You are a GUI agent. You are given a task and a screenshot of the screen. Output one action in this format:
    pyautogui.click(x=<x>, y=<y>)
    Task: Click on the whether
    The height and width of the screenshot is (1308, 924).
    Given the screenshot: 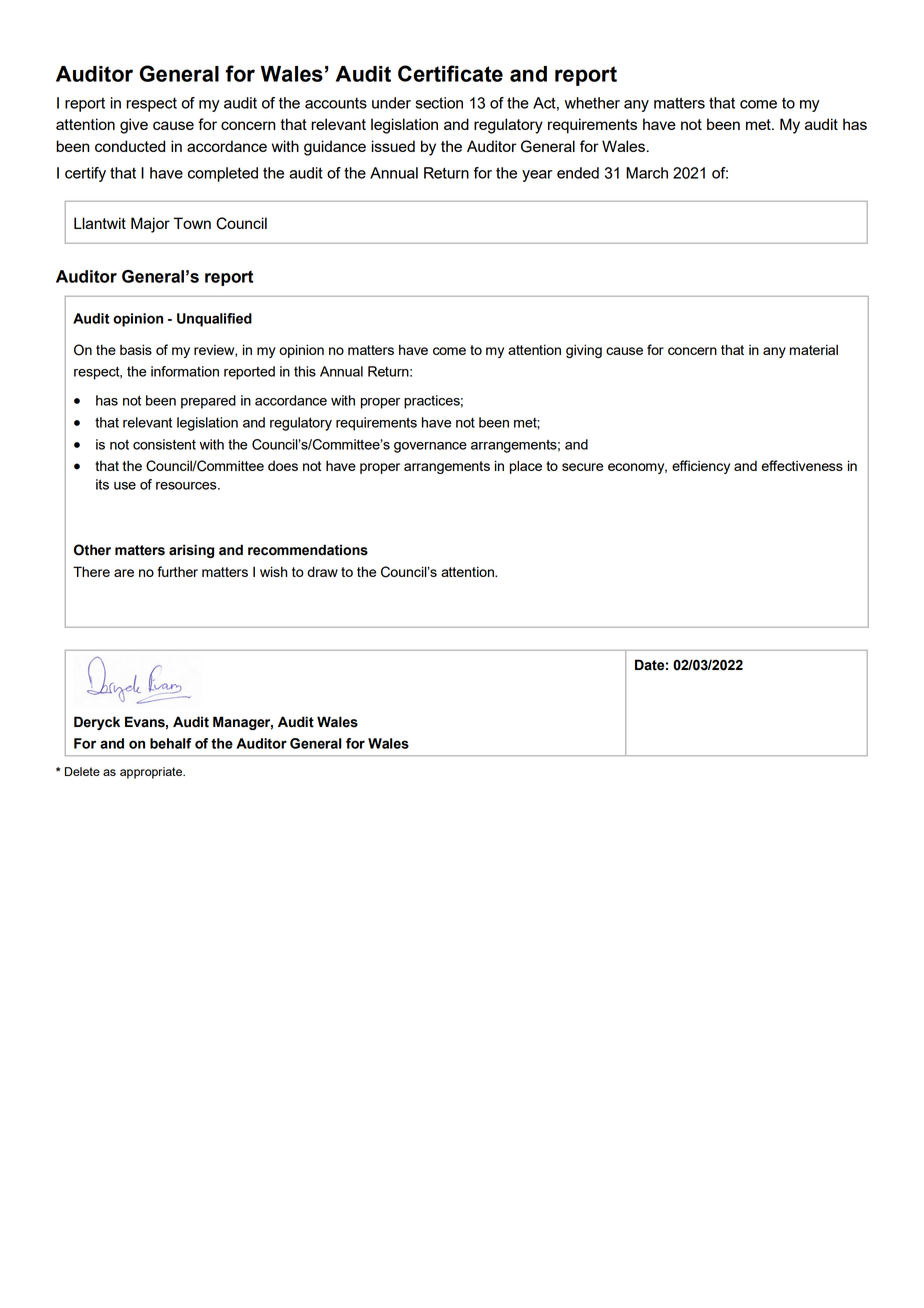 What is the action you would take?
    pyautogui.click(x=592, y=103)
